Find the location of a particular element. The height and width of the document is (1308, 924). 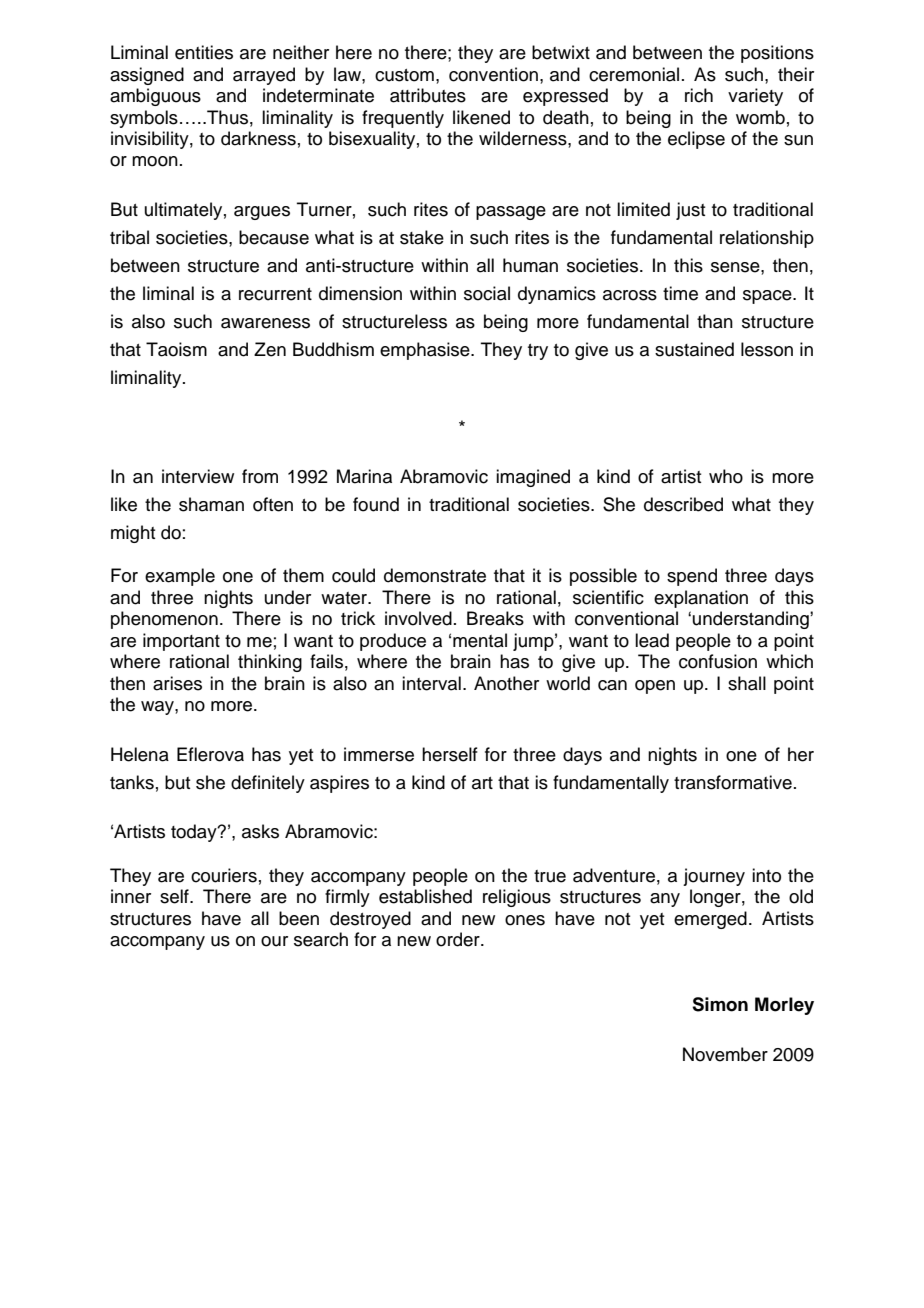

interval is located at coordinates (431, 683).
